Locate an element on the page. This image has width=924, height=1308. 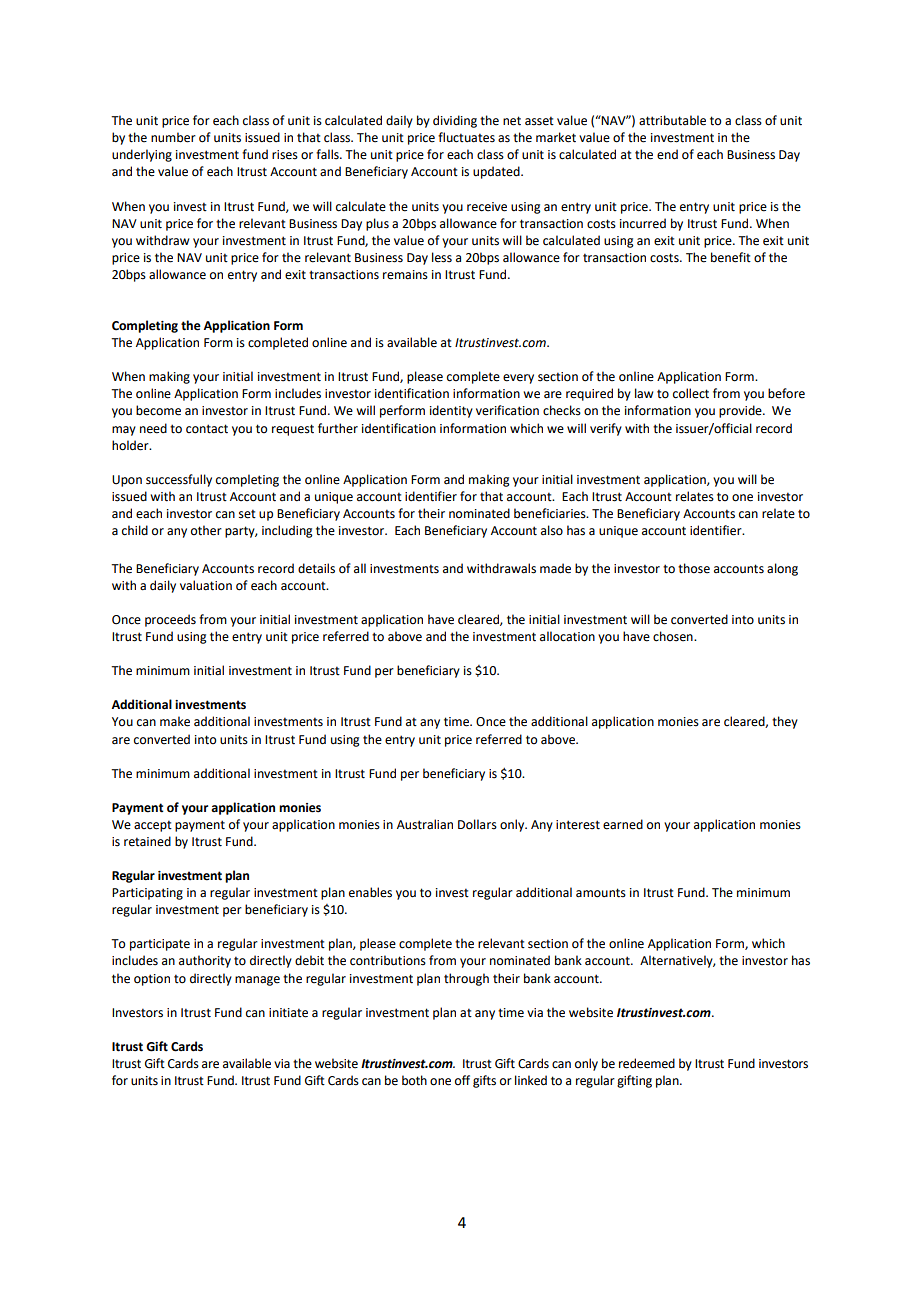
made is located at coordinates (555, 568).
